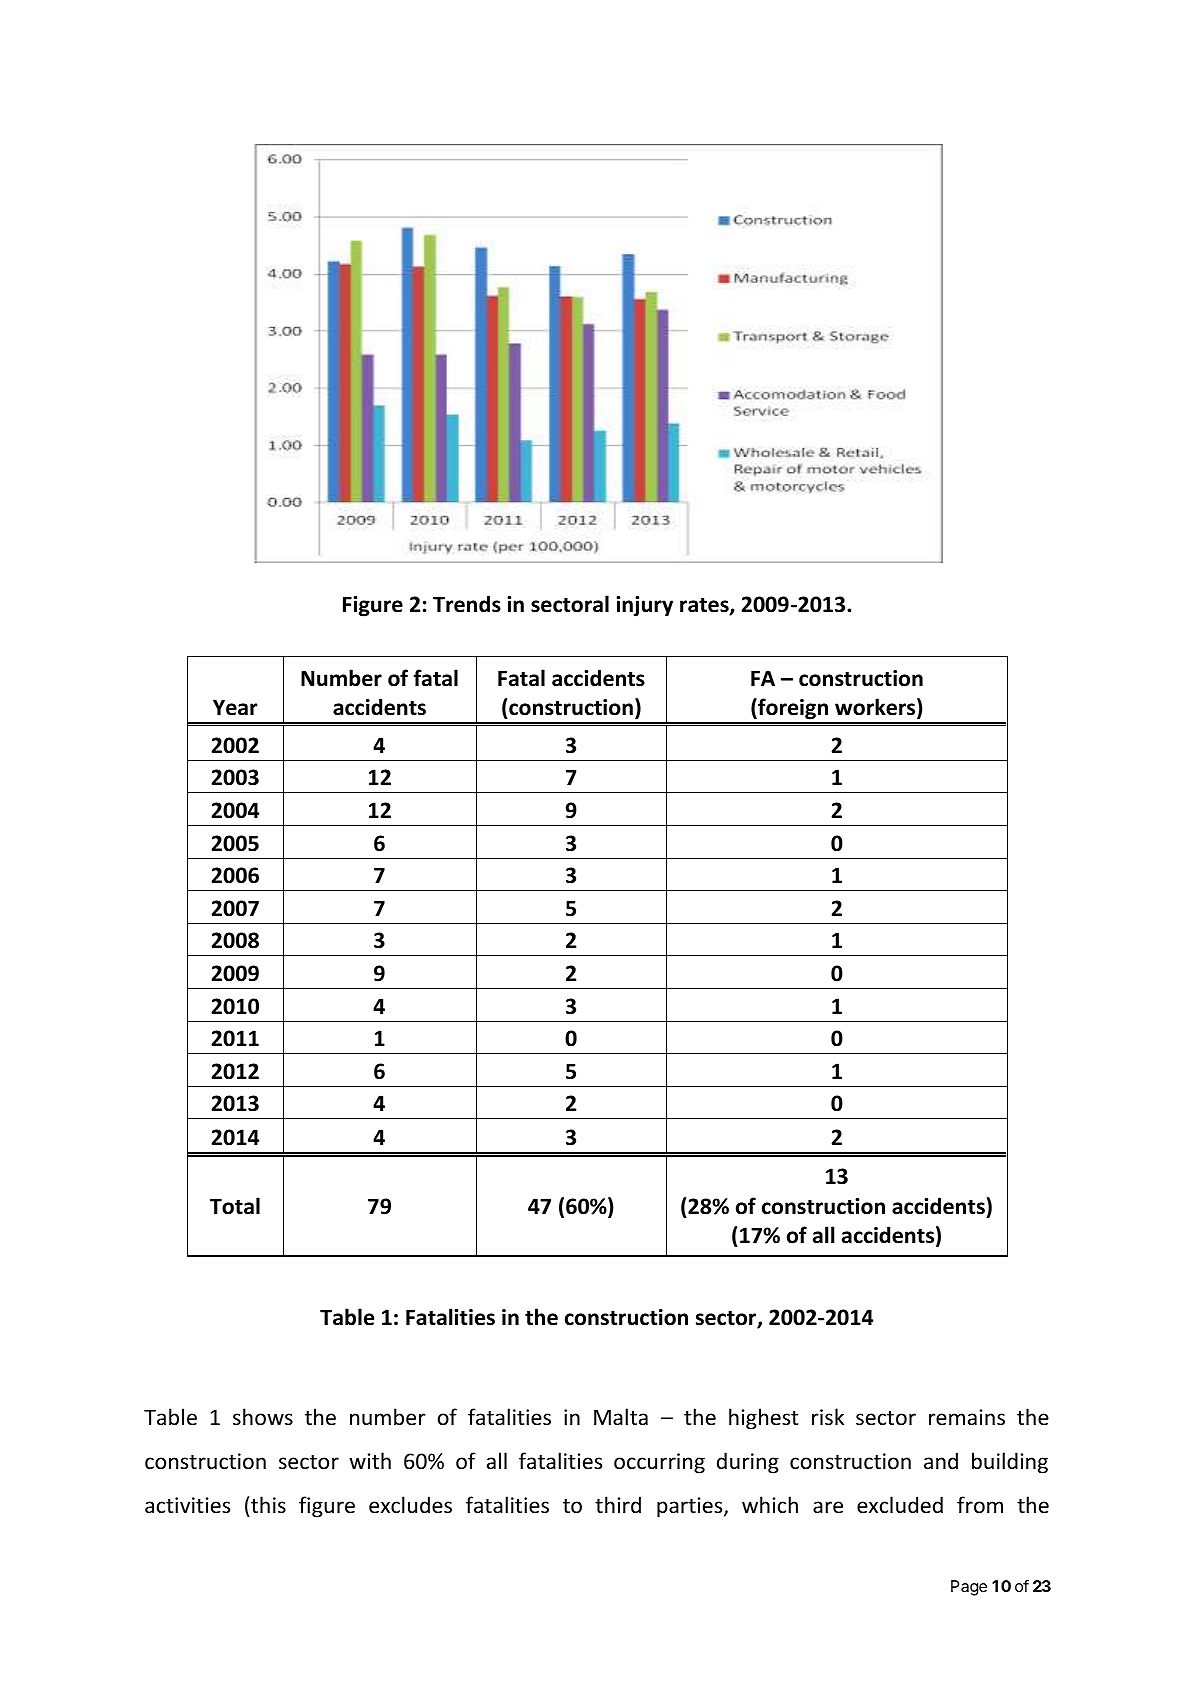 This screenshot has height=1688, width=1194. I want to click on Trends, so click(467, 604).
